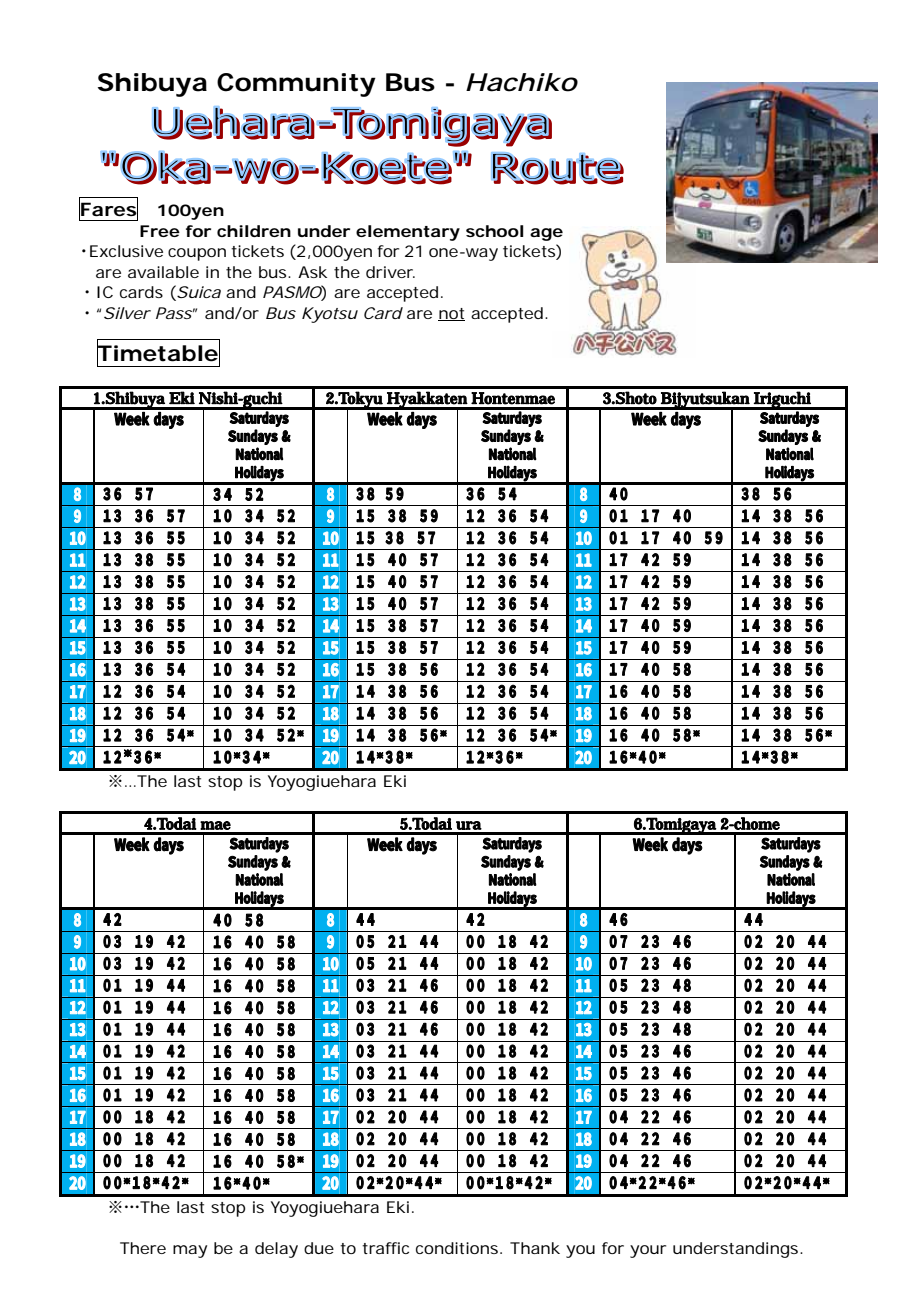  What do you see at coordinates (494, 231) in the screenshot?
I see `school` at bounding box center [494, 231].
